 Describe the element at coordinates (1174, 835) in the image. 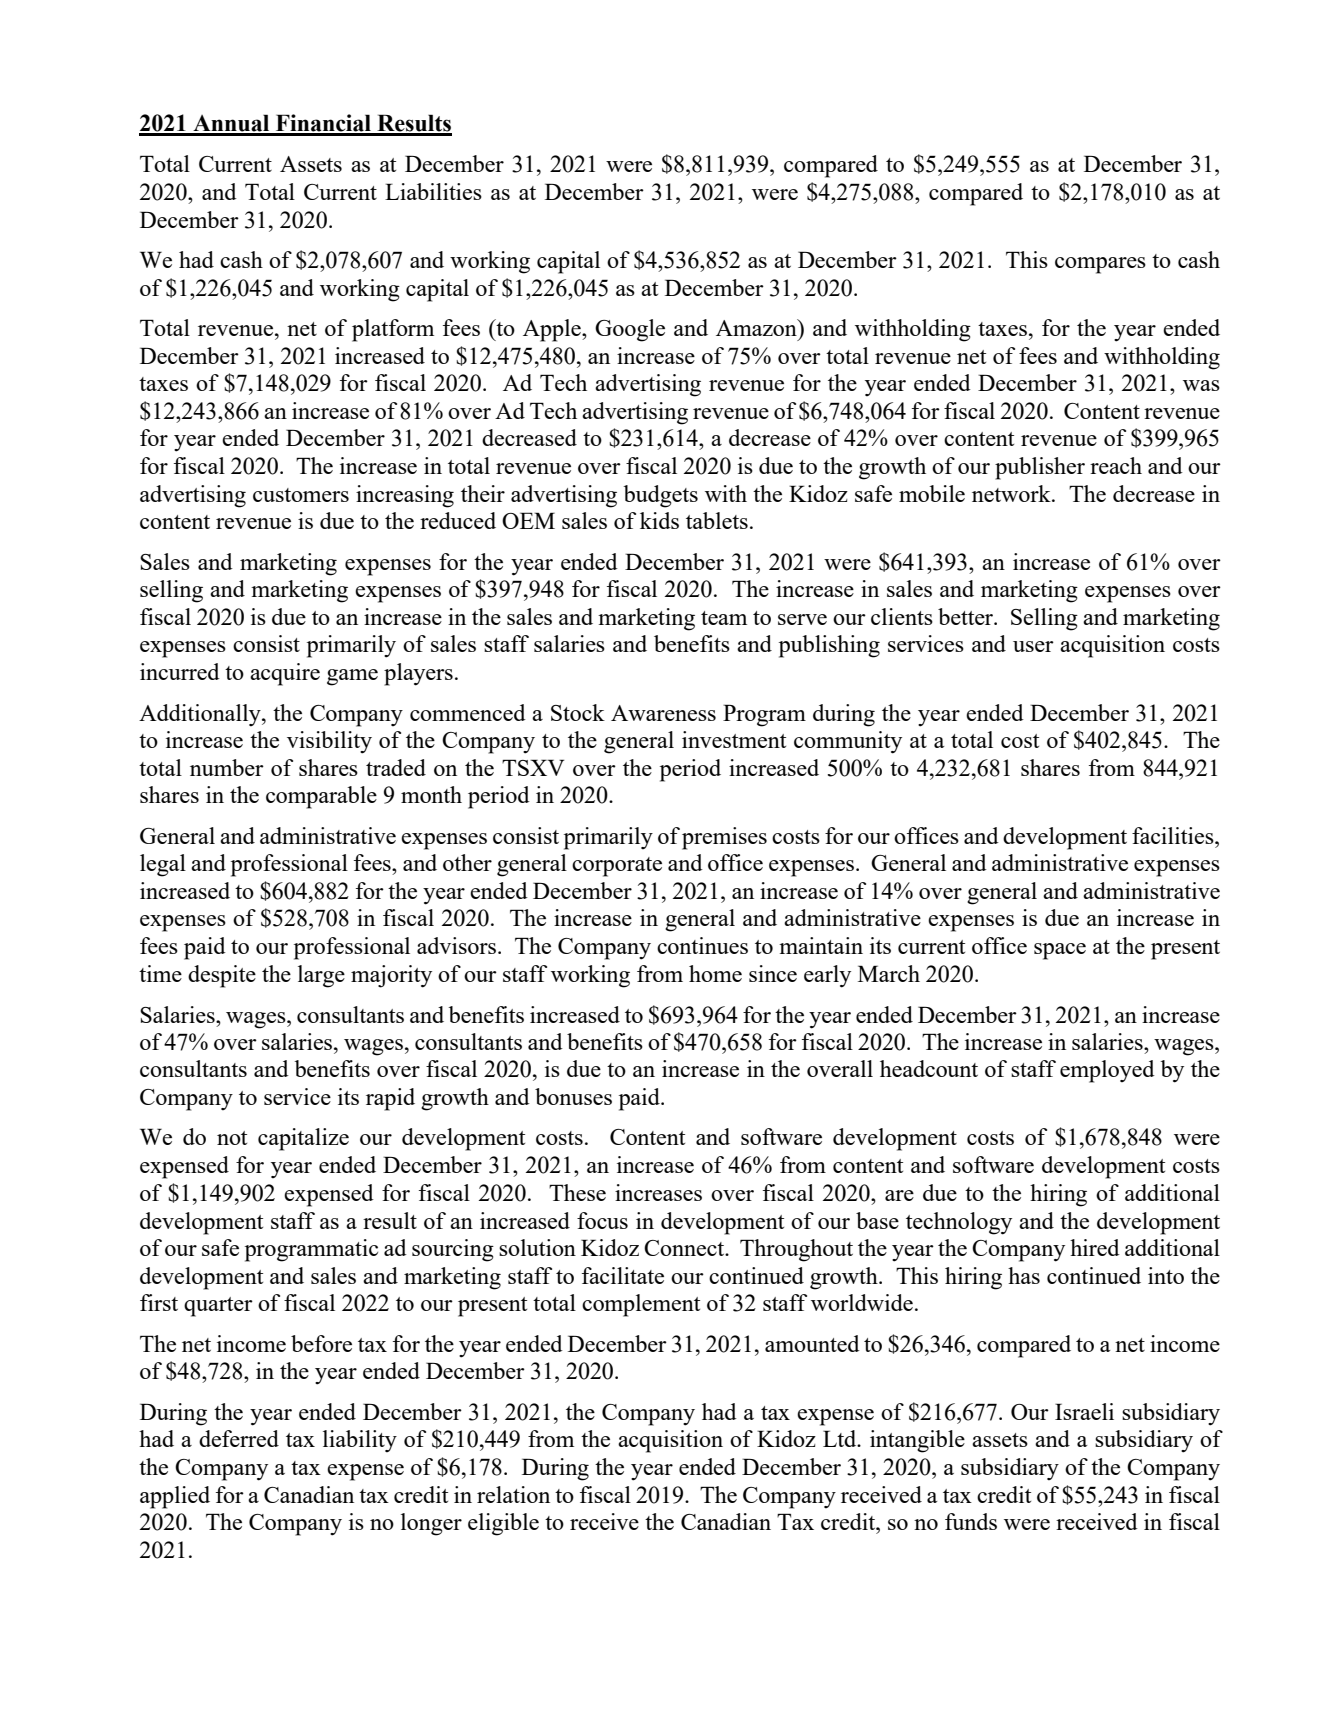

I see `facilities` at that location.
